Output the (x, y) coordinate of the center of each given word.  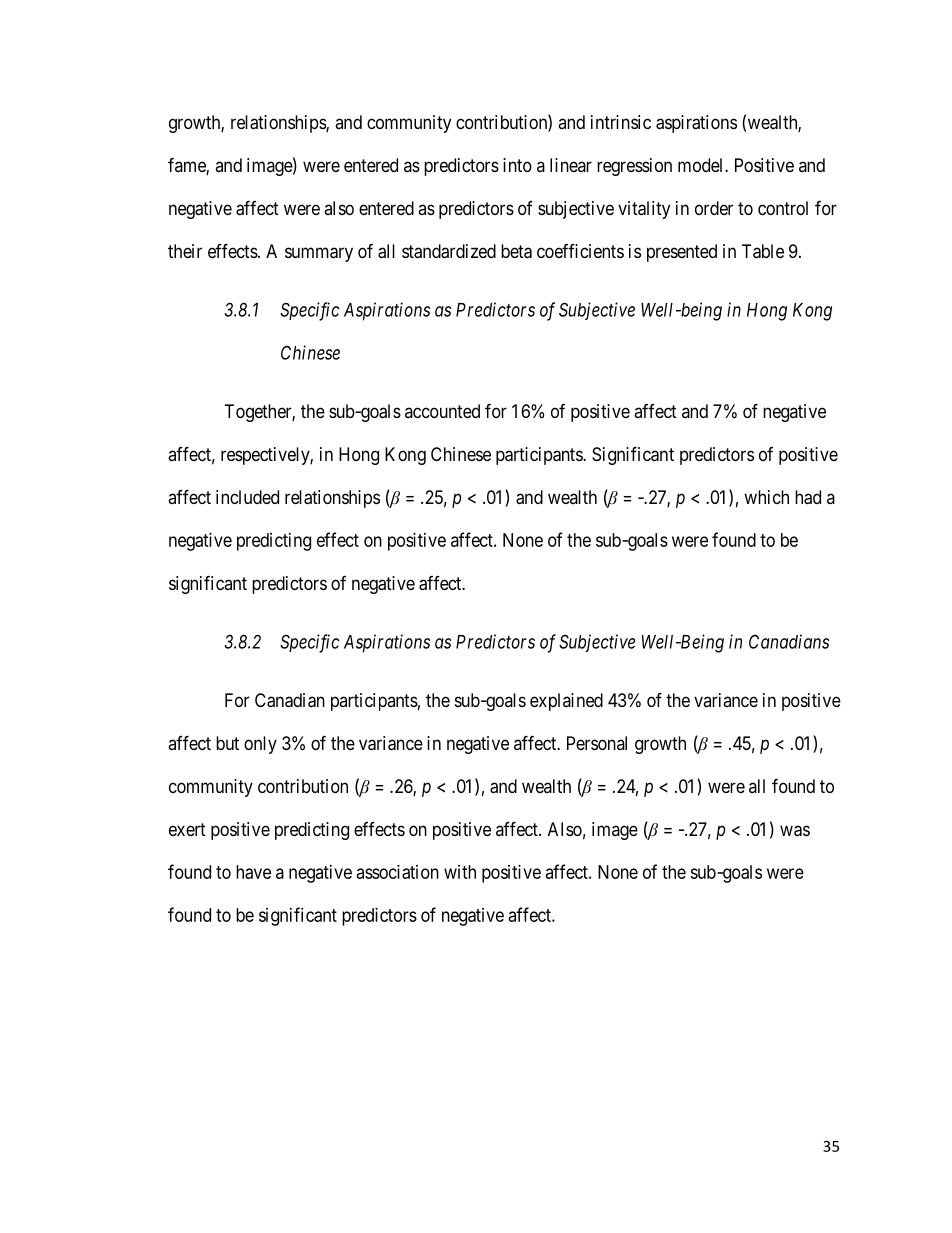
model (702, 165)
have (253, 872)
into (517, 165)
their (185, 251)
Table (763, 251)
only (260, 745)
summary (319, 254)
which (766, 497)
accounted (442, 411)
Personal (597, 743)
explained (566, 702)
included (247, 497)
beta (516, 251)
